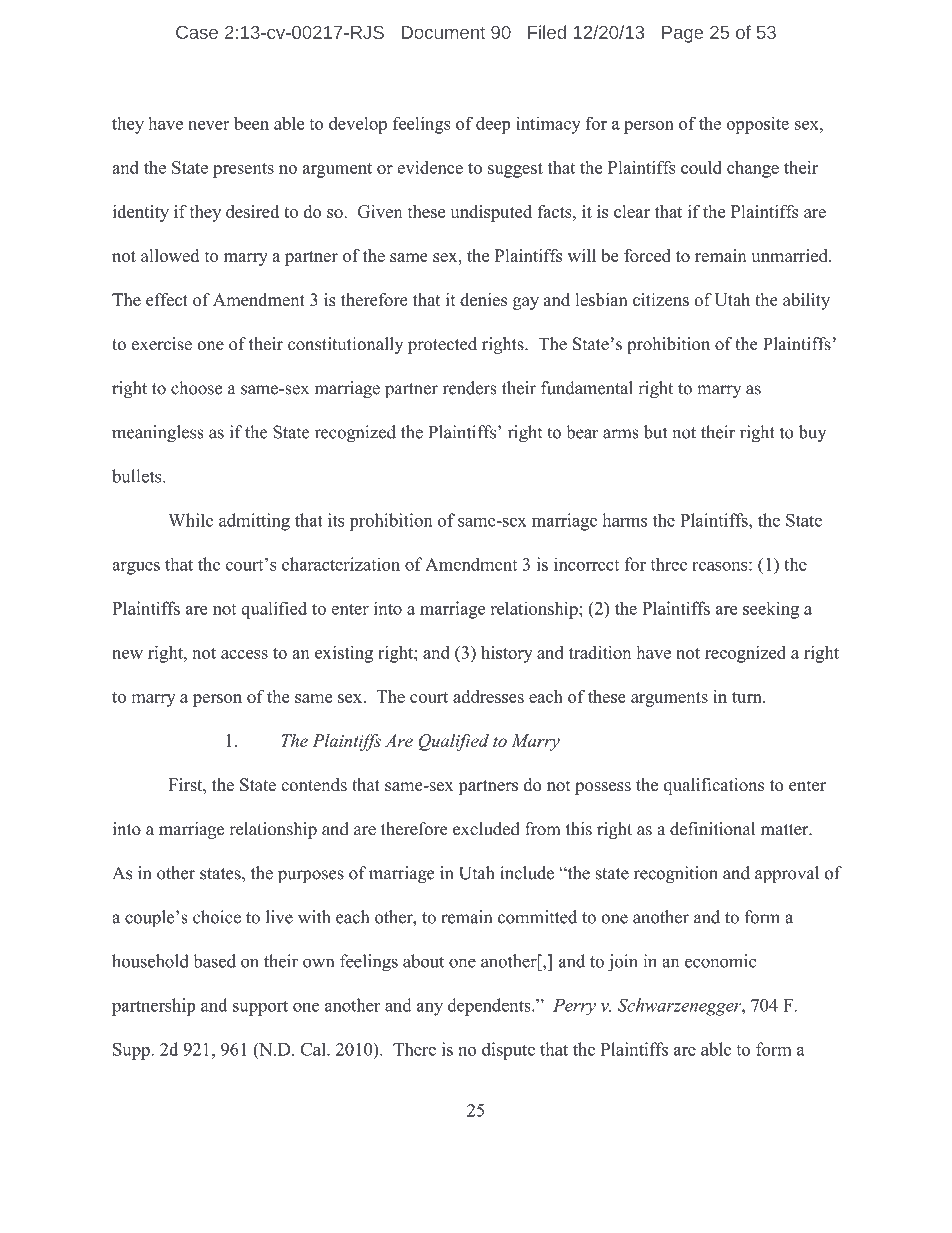 This screenshot has height=1233, width=952. I want to click on Case, so click(197, 32).
